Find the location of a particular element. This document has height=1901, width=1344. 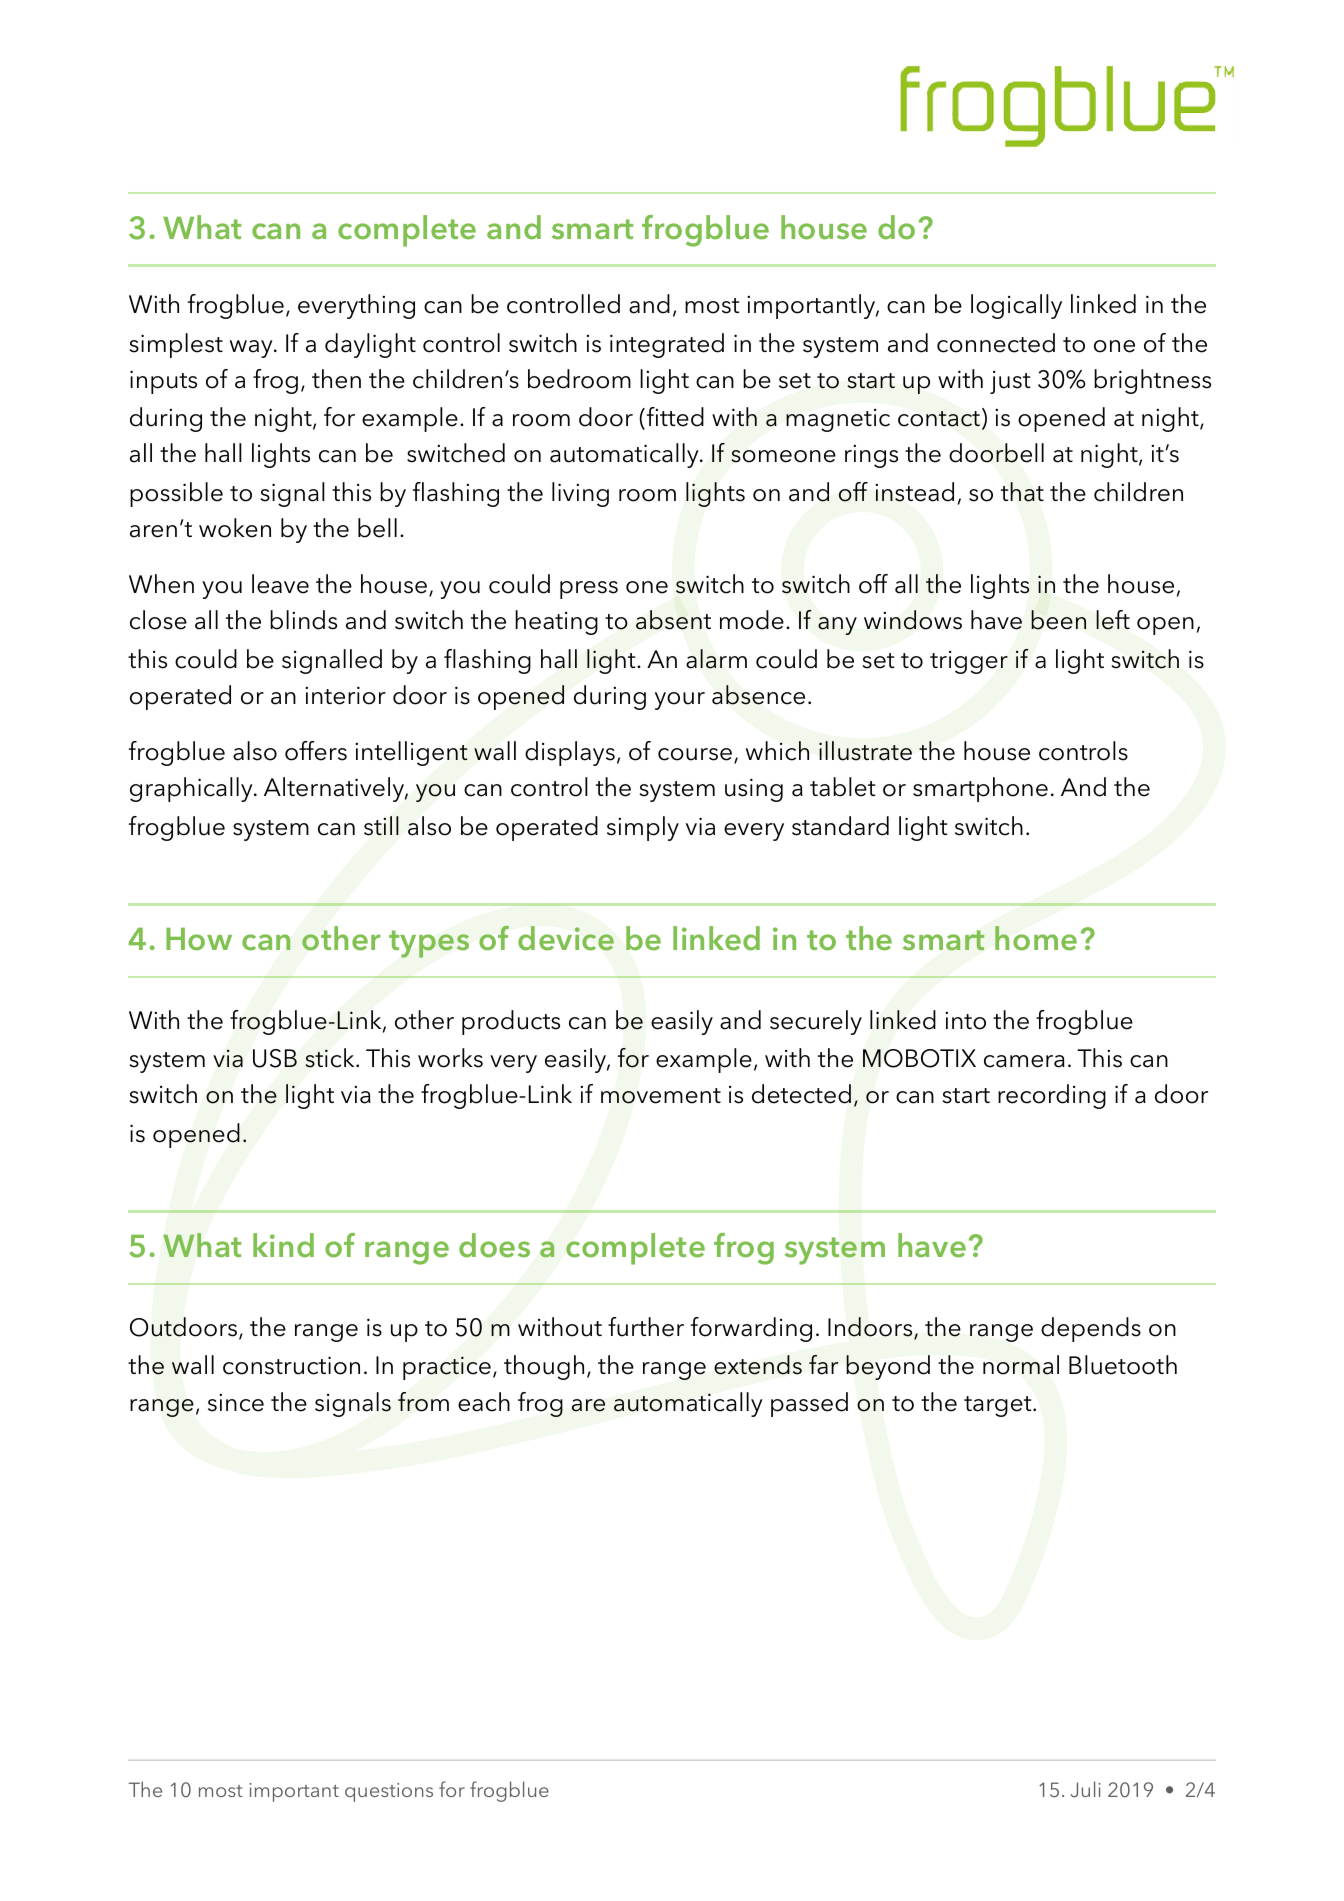

target is located at coordinates (999, 1406).
